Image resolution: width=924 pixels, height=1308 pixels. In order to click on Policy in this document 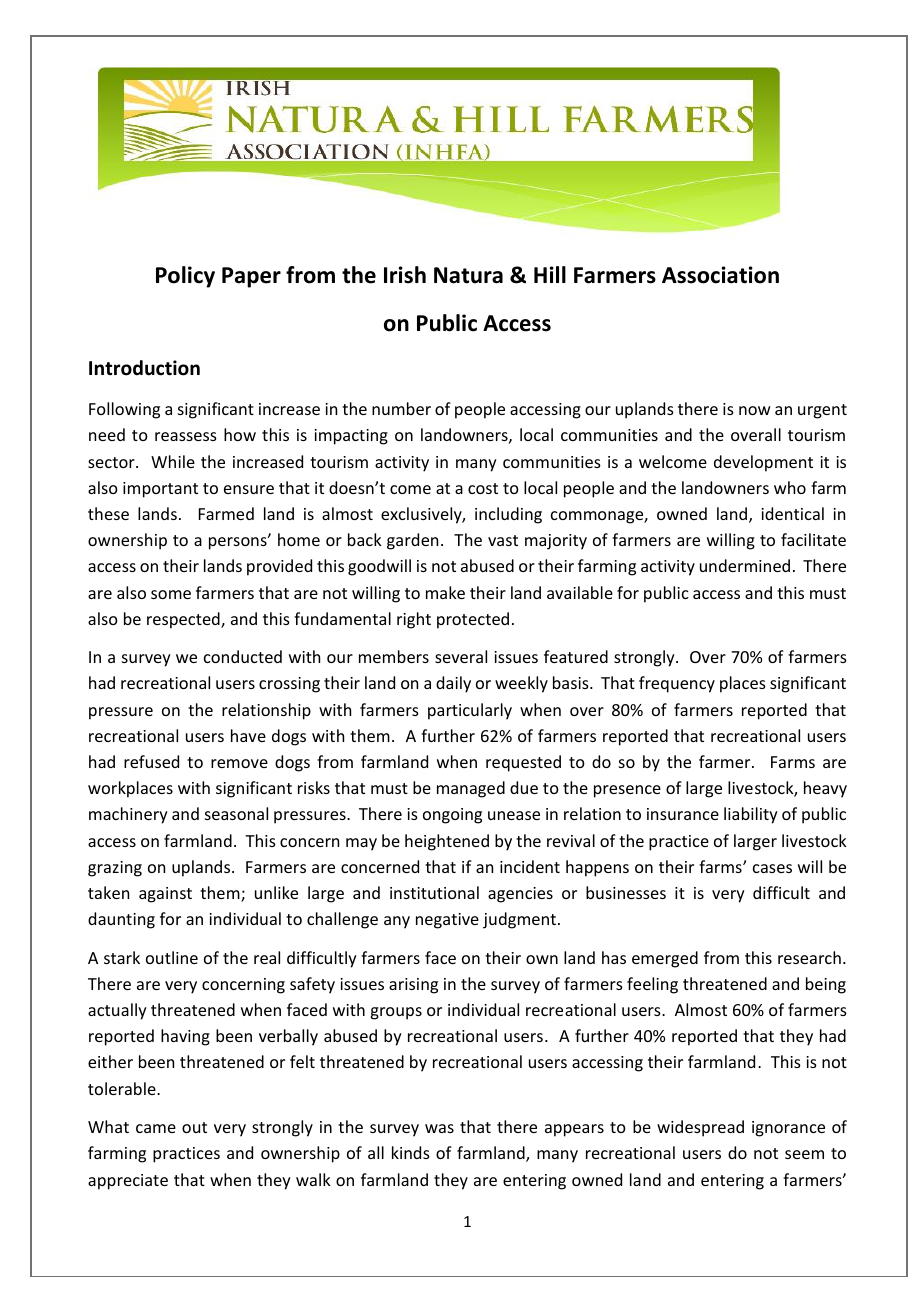, I will do `click(185, 277)`.
